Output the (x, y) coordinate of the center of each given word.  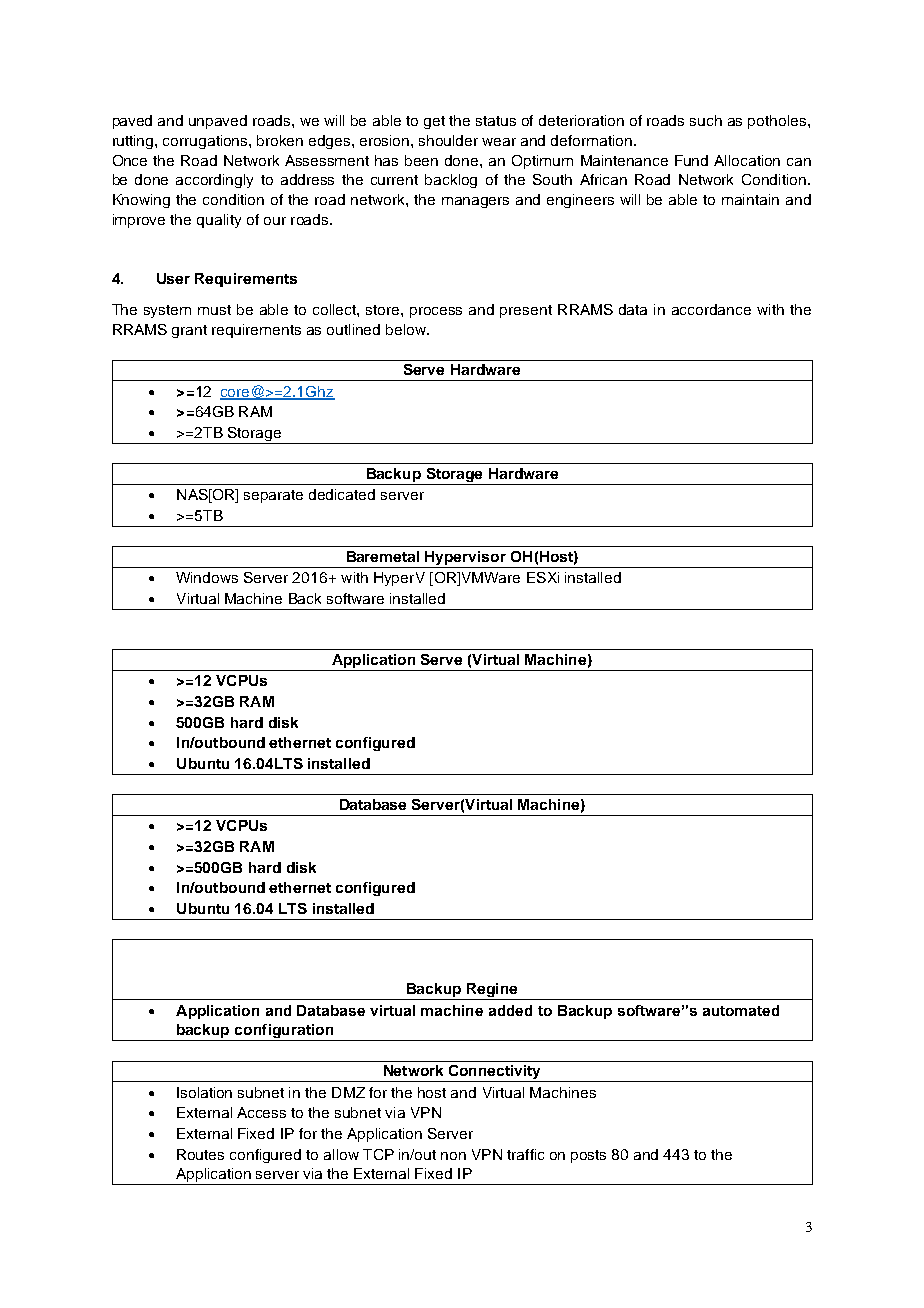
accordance (711, 309)
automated (741, 1010)
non (453, 1156)
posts (588, 1156)
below (407, 329)
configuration (284, 1032)
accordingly (214, 181)
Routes (200, 1154)
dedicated (342, 494)
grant (189, 331)
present (526, 311)
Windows (207, 577)
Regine (492, 991)
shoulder (448, 140)
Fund (691, 160)
